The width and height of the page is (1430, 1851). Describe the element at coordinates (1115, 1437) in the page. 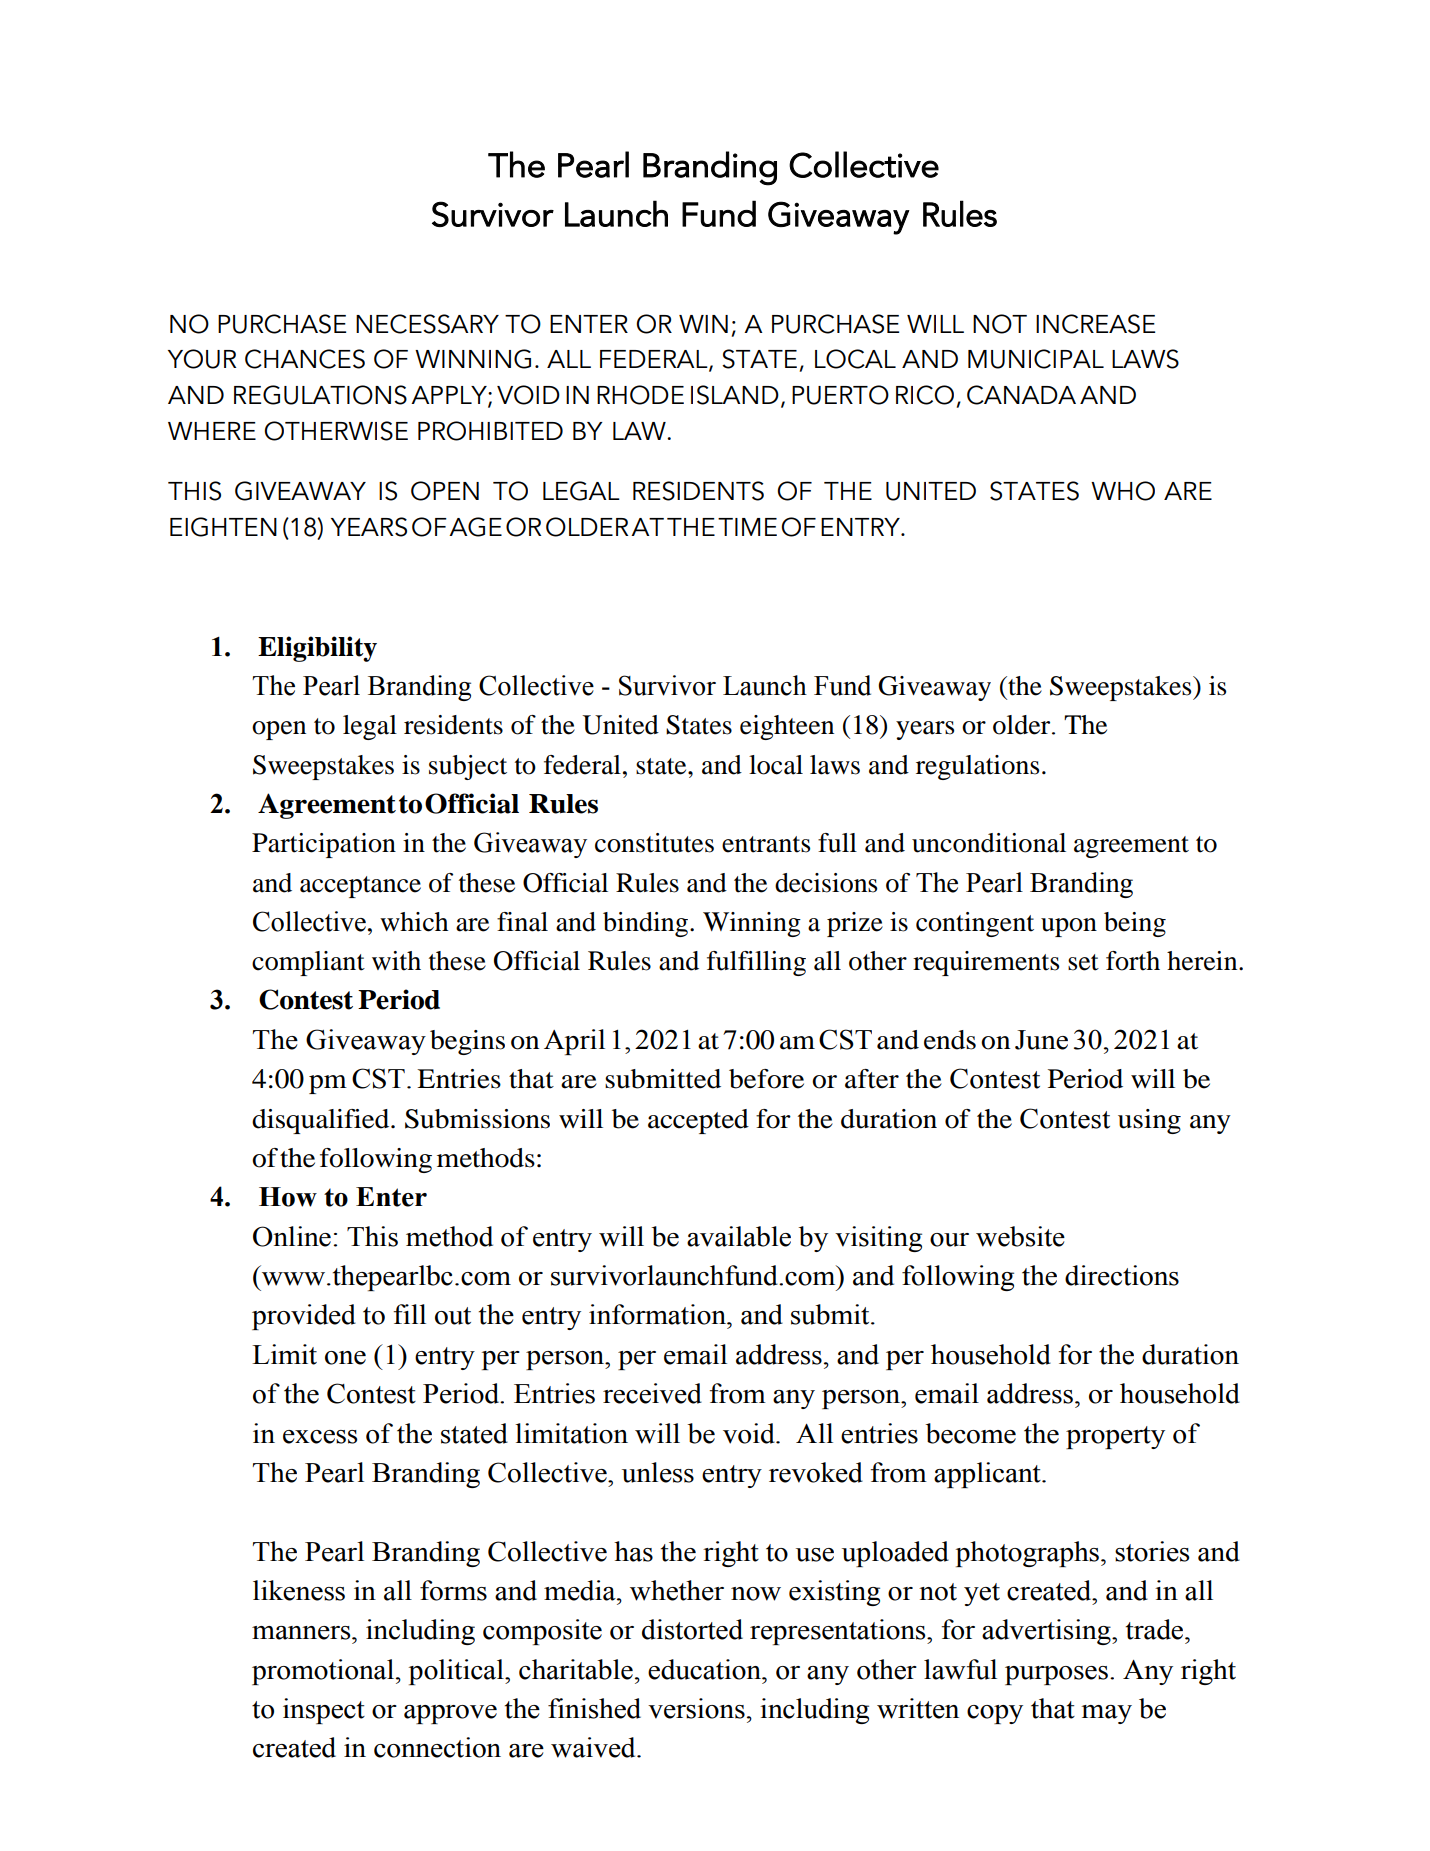

I see `property` at that location.
